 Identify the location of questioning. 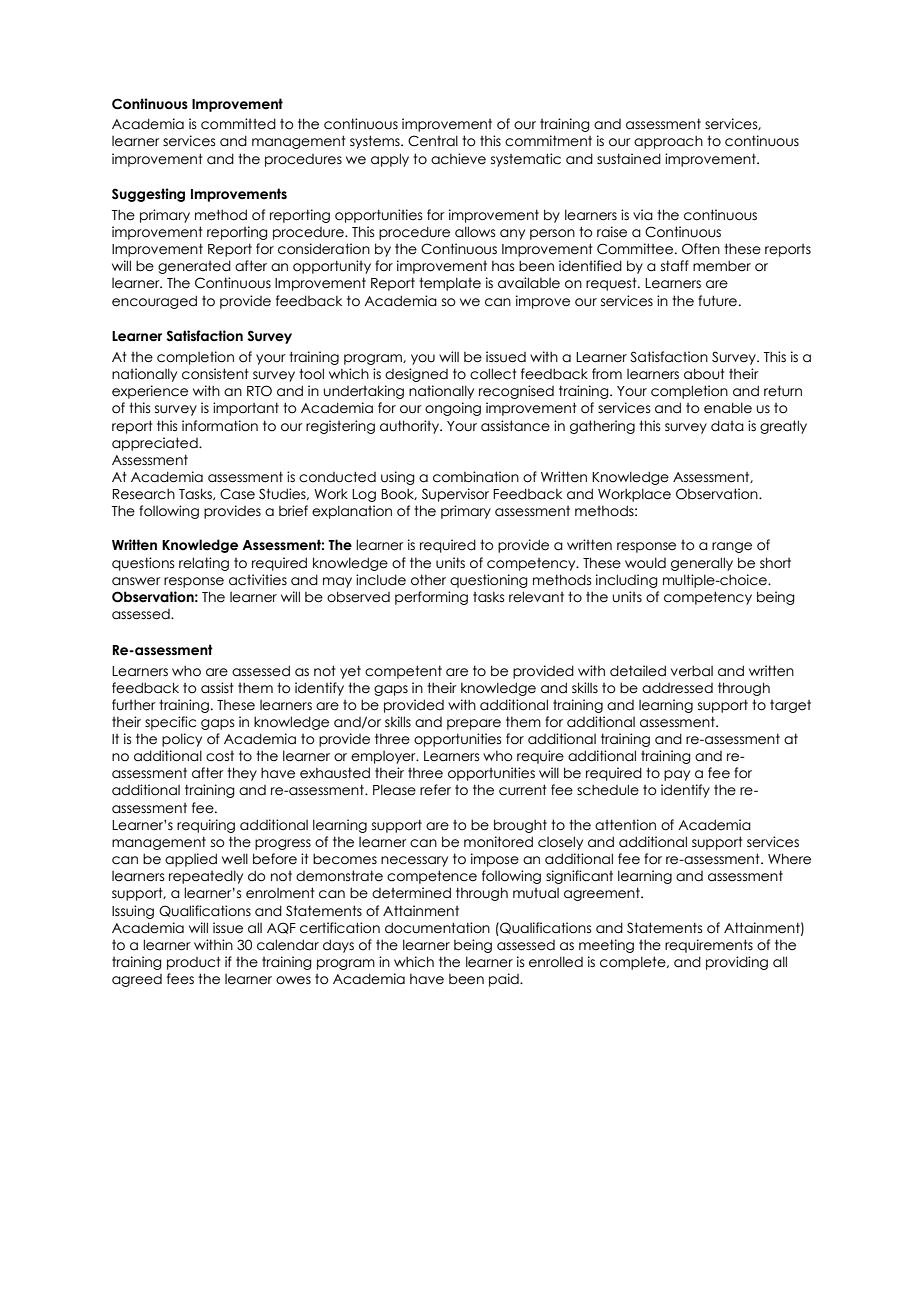
(489, 581).
